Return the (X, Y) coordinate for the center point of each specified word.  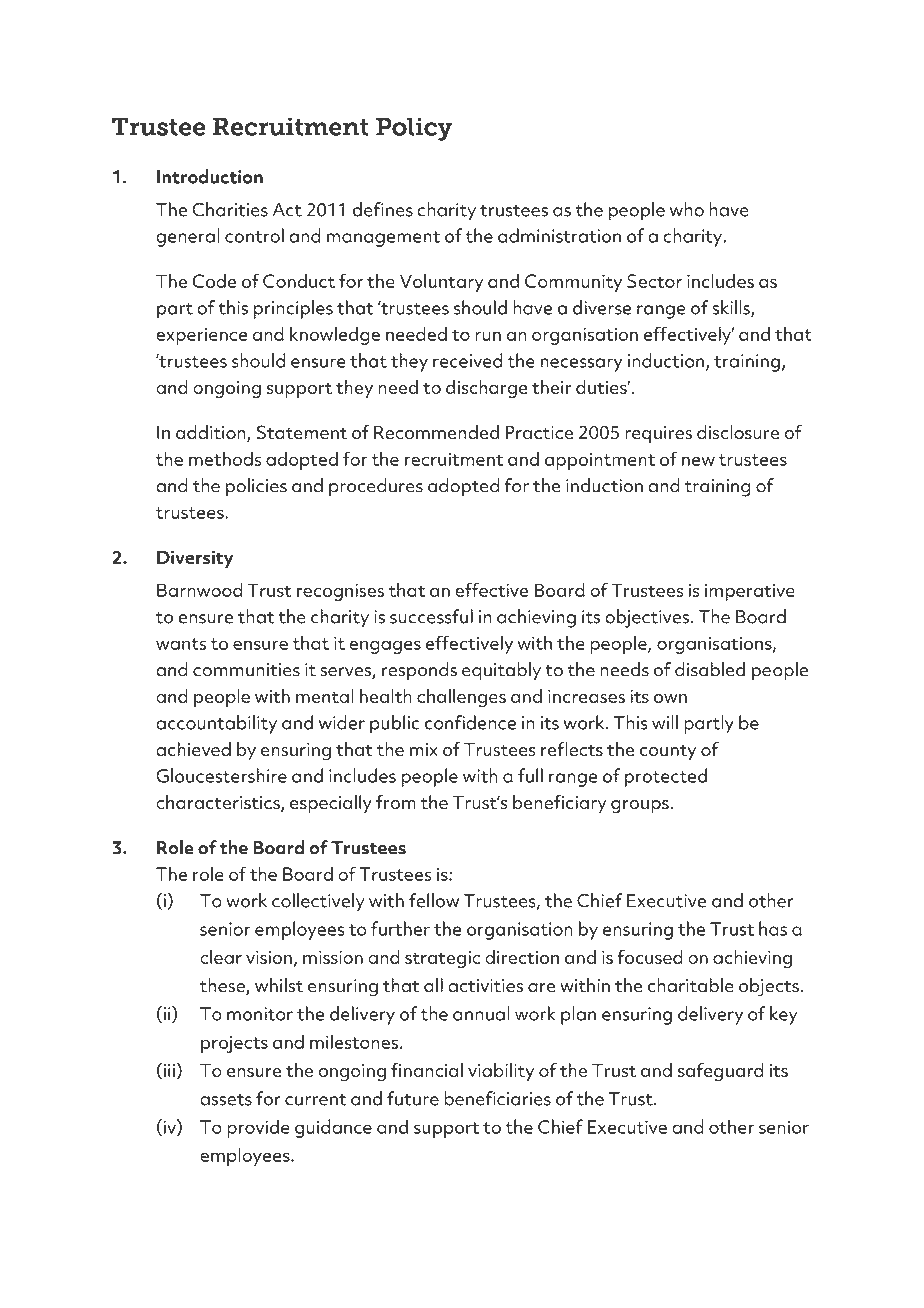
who (687, 209)
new (698, 461)
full (530, 775)
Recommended (436, 432)
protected (666, 777)
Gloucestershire (221, 775)
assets (226, 1100)
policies (256, 487)
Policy (414, 129)
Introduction (210, 176)
